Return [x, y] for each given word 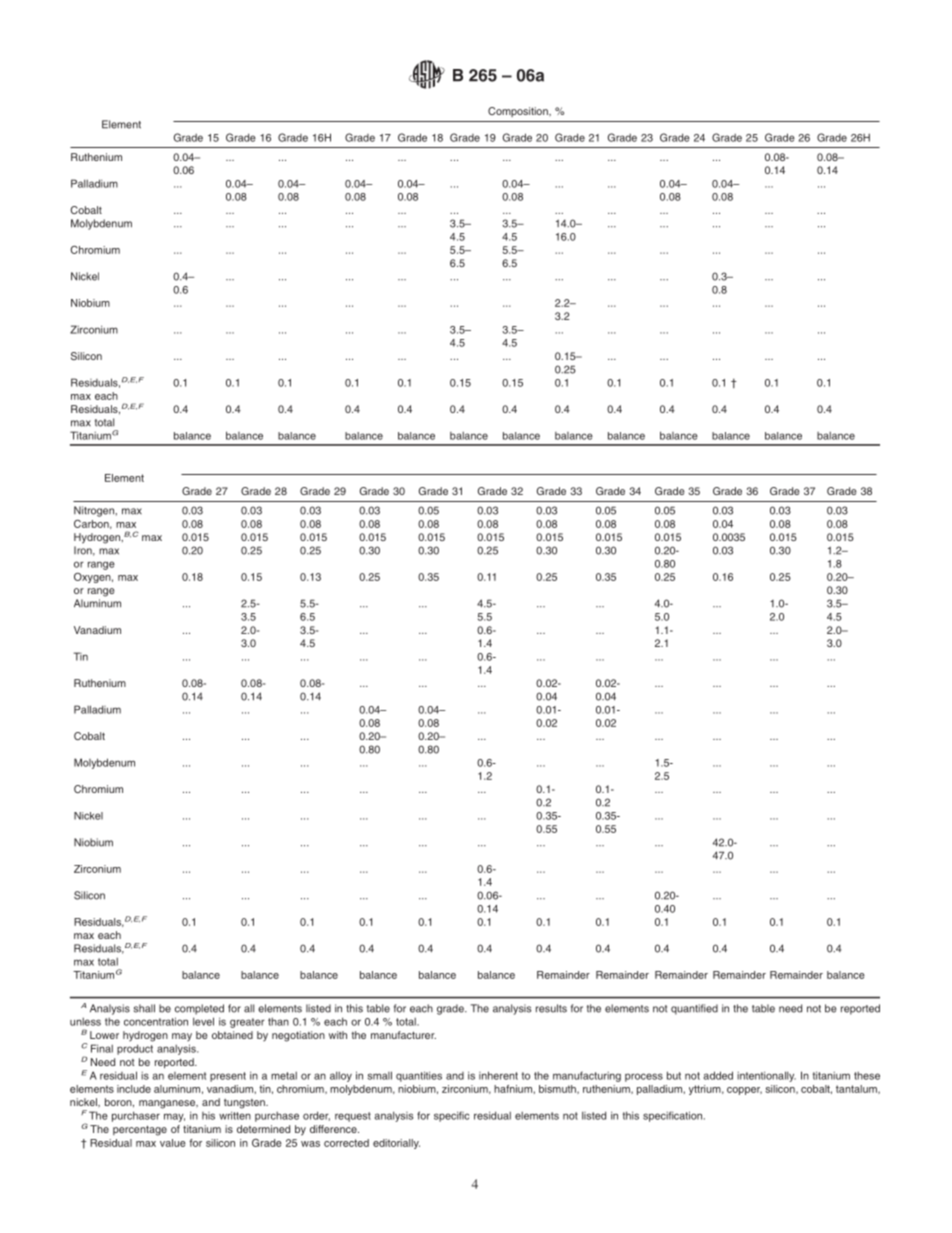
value [173, 1143]
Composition [519, 112]
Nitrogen [95, 511]
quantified [694, 1009]
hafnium [514, 1089]
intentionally [766, 1076]
